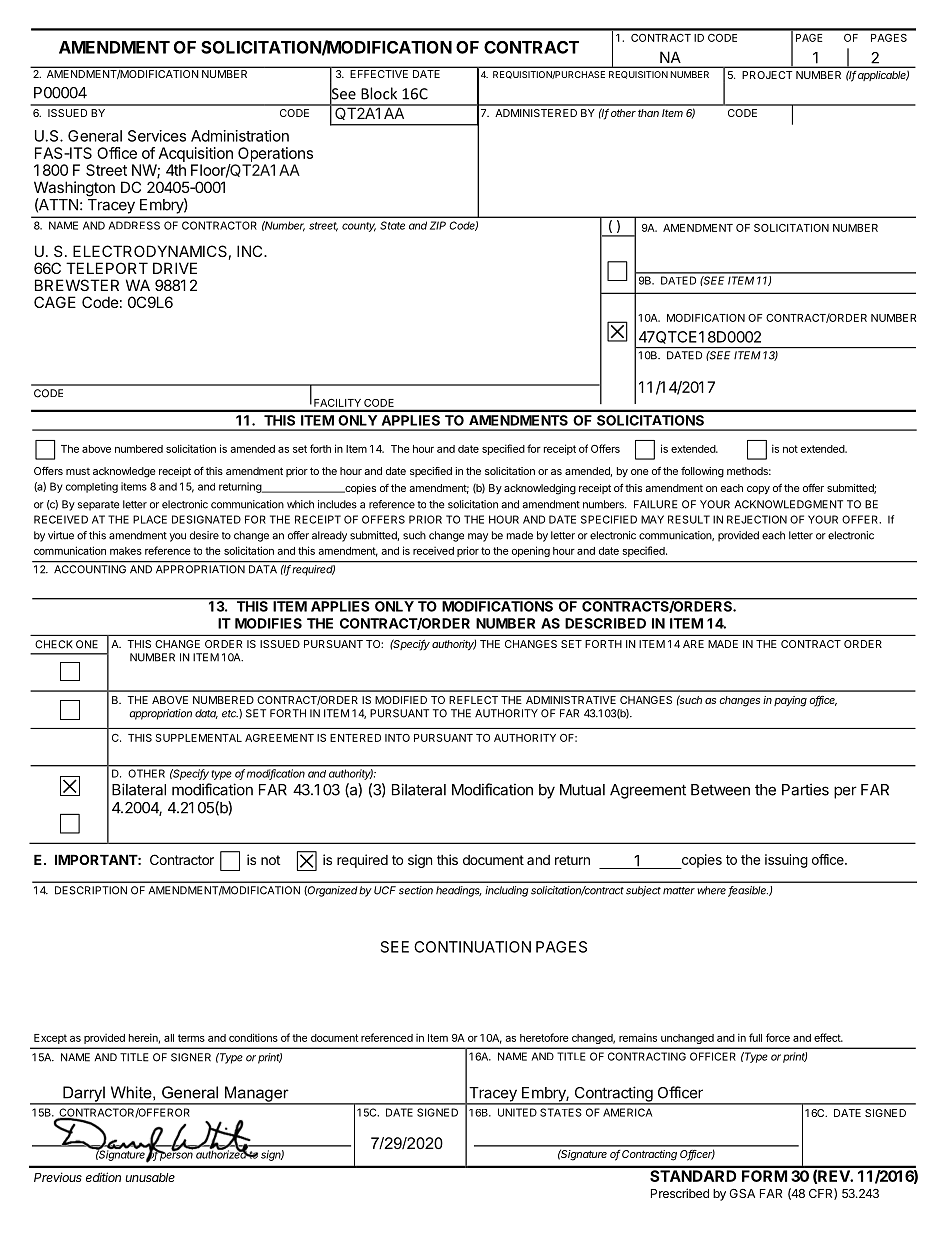  What do you see at coordinates (472, 947) in the page?
I see `CONTINUATION` at bounding box center [472, 947].
